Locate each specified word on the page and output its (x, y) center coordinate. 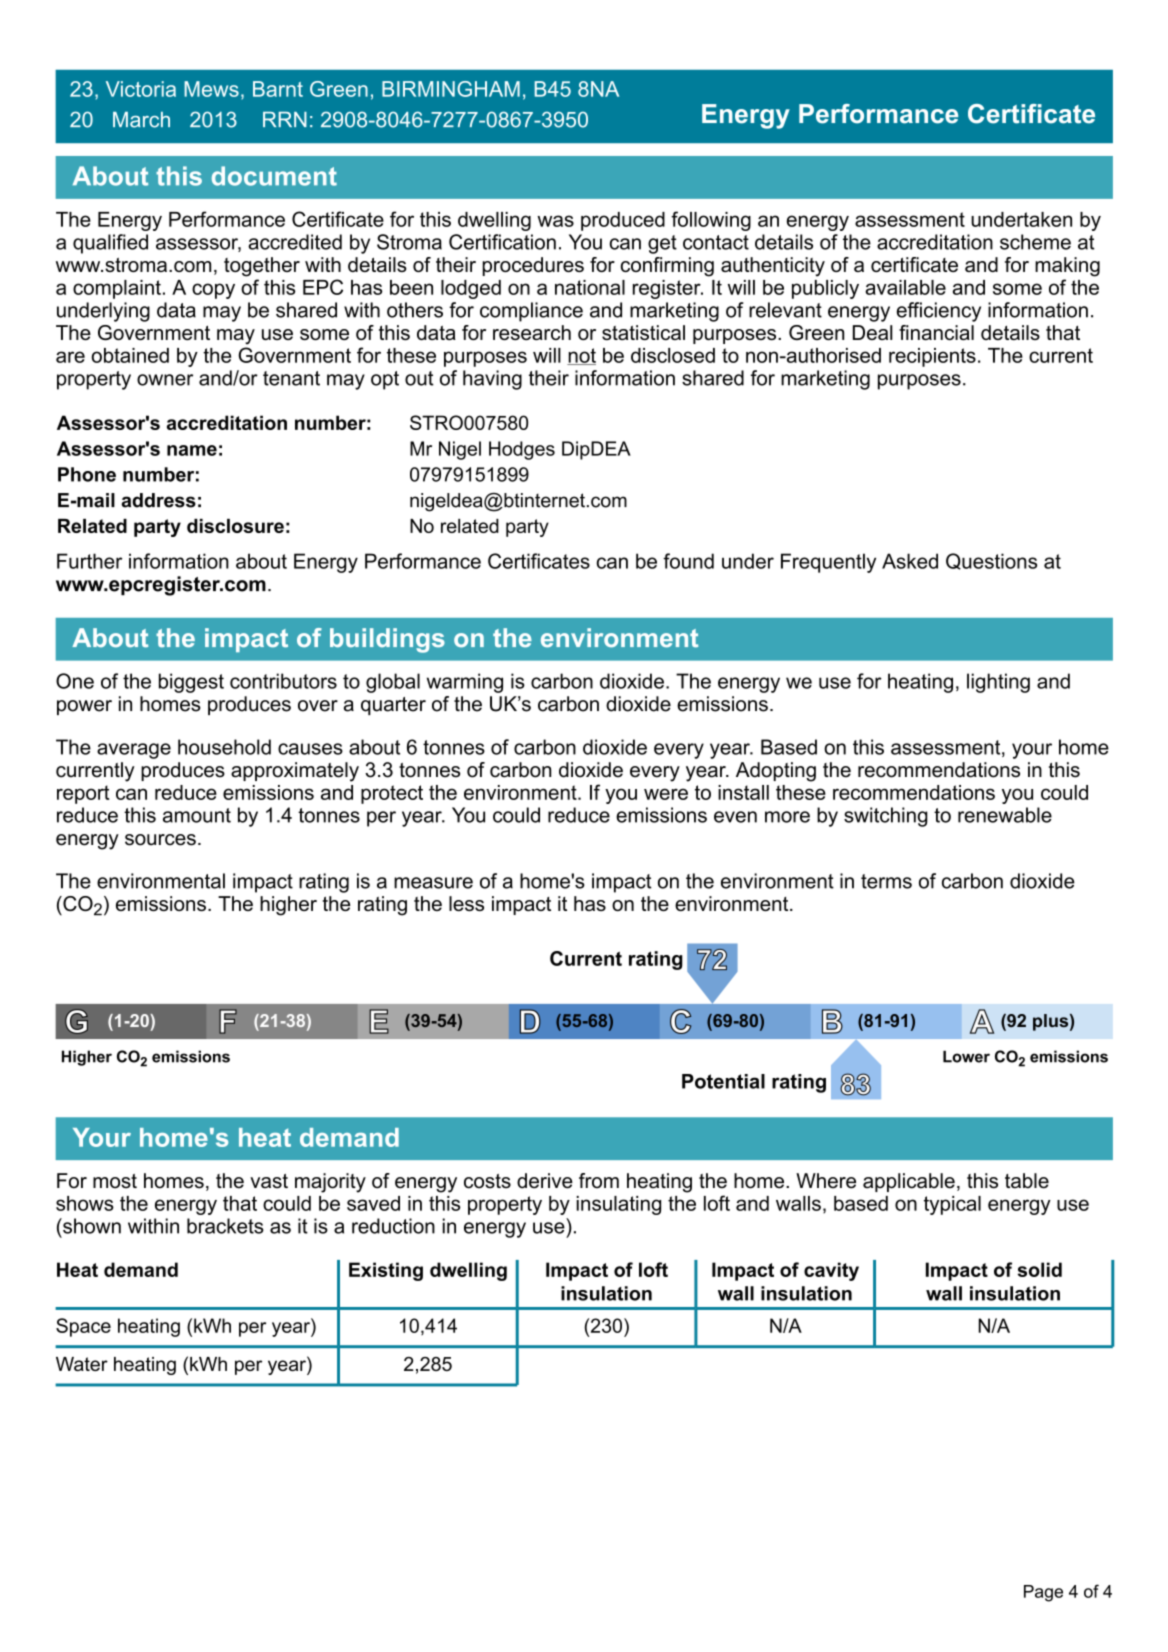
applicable (909, 1182)
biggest (191, 683)
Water (82, 1364)
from (599, 1181)
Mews (211, 89)
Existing (386, 1271)
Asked (910, 561)
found (688, 561)
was (555, 221)
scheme (1035, 242)
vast (269, 1181)
